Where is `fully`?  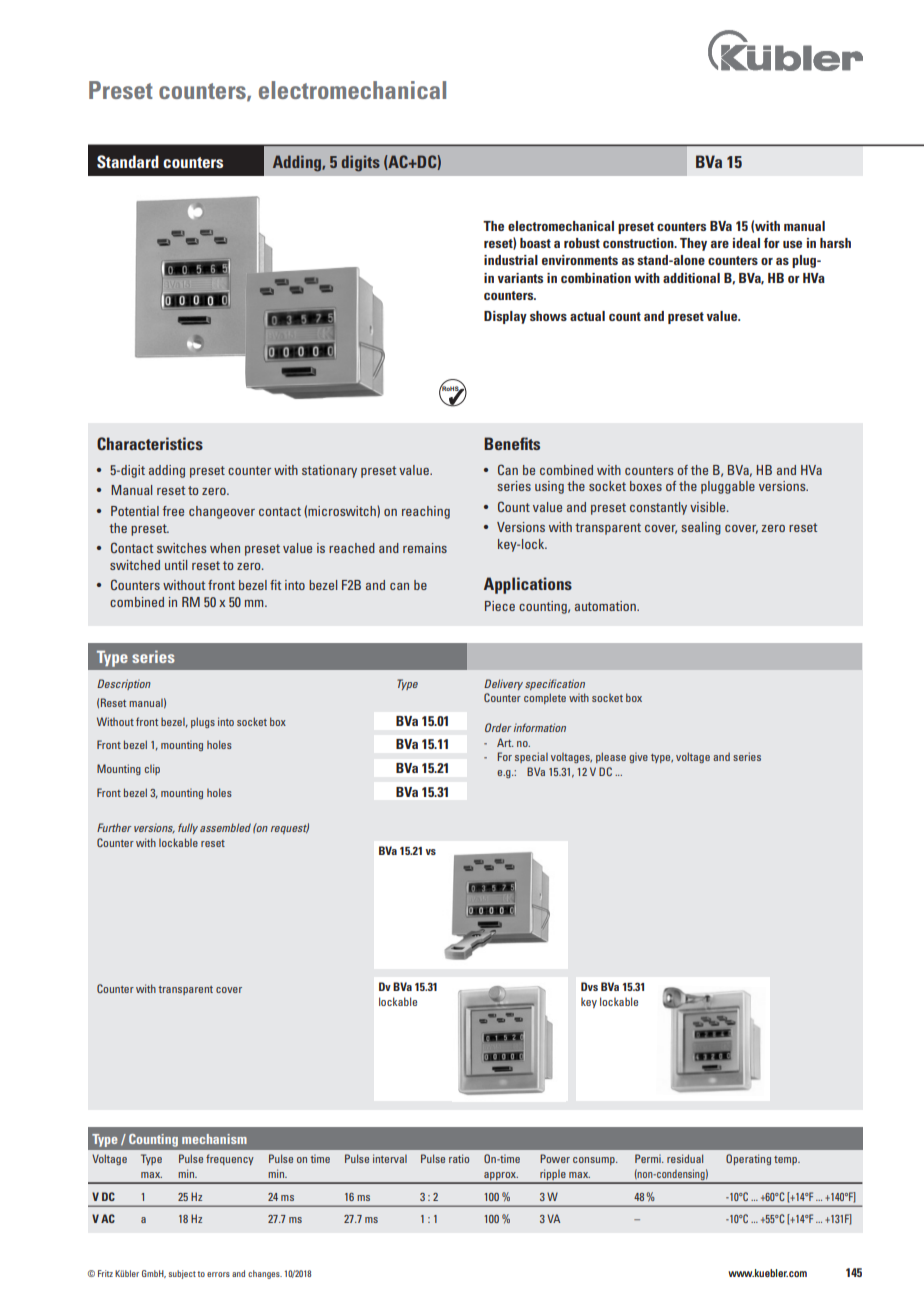 fully is located at coordinates (188, 828).
